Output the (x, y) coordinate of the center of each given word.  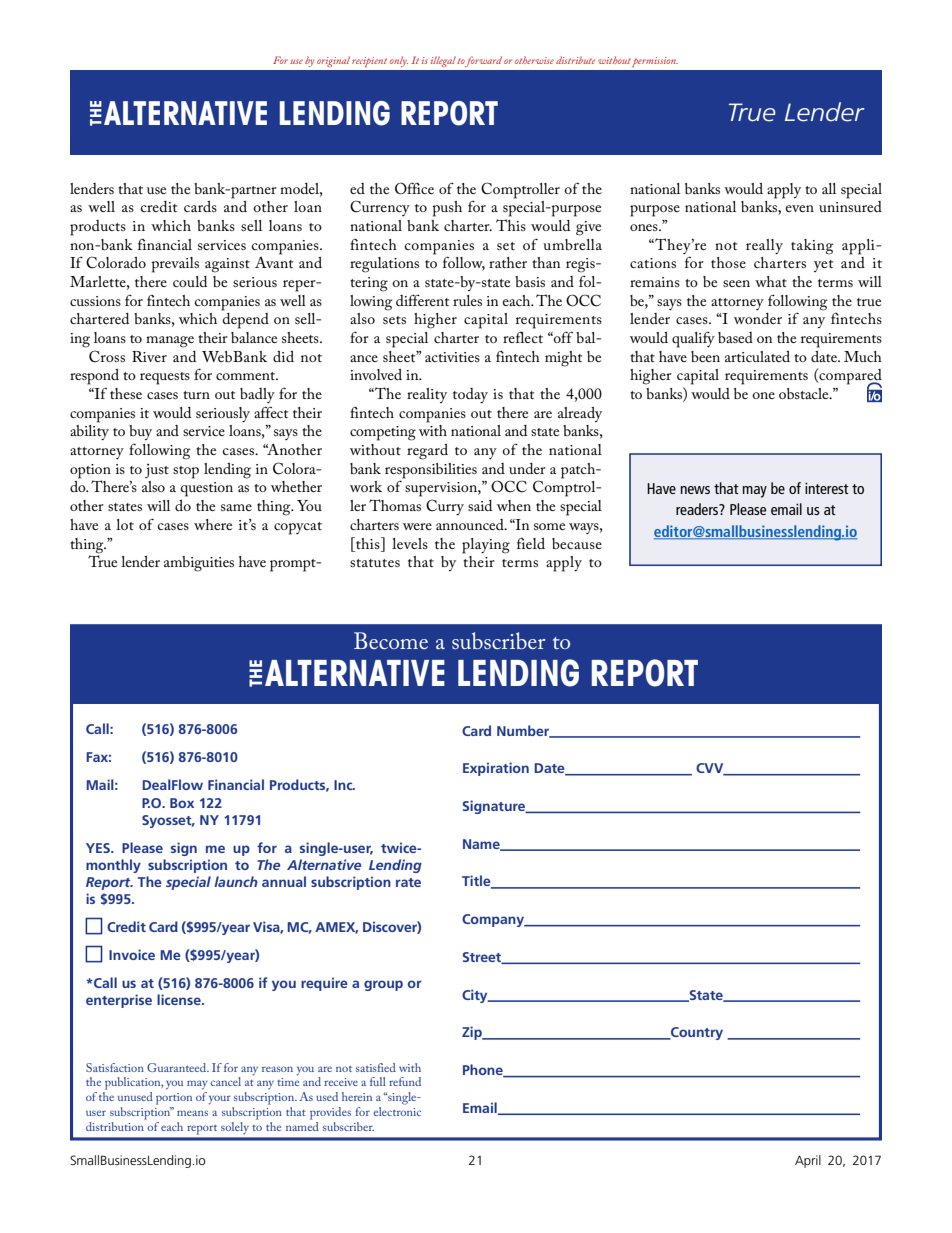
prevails (175, 265)
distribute (575, 60)
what (771, 281)
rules (467, 300)
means (192, 1113)
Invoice (132, 954)
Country (696, 1033)
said (480, 505)
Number (524, 731)
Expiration (496, 769)
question (207, 489)
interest (827, 488)
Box (182, 803)
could (190, 281)
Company (494, 920)
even (799, 208)
